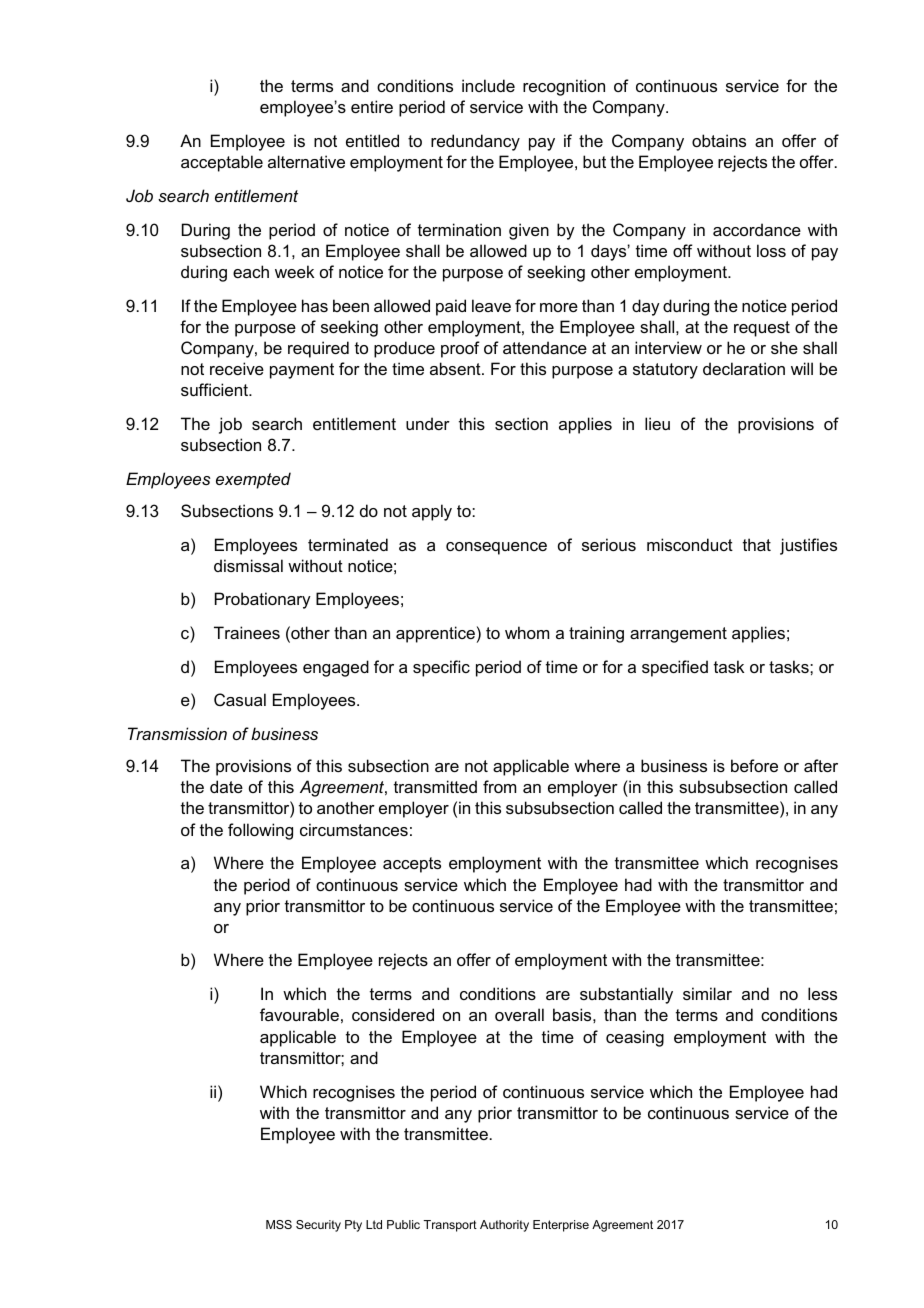 The image size is (924, 1308). What do you see at coordinates (279, 1224) in the document?
I see `MSS` at bounding box center [279, 1224].
